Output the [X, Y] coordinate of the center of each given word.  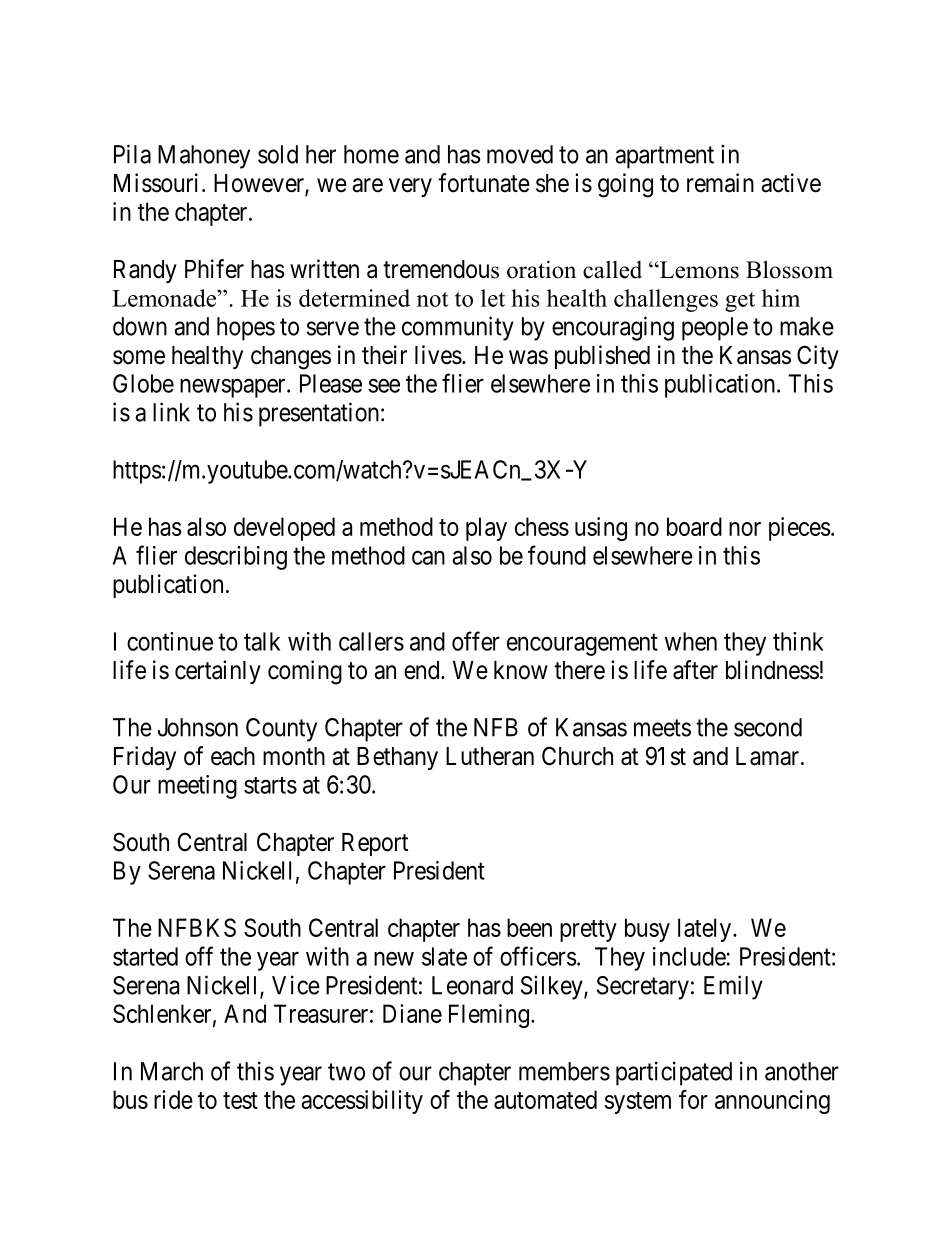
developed [284, 529]
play [486, 529]
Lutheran [490, 756]
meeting [197, 787]
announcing [772, 1102]
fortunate [484, 183]
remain [720, 183]
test [240, 1100]
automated [545, 1099]
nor [745, 529]
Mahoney [204, 157]
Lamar [769, 756]
